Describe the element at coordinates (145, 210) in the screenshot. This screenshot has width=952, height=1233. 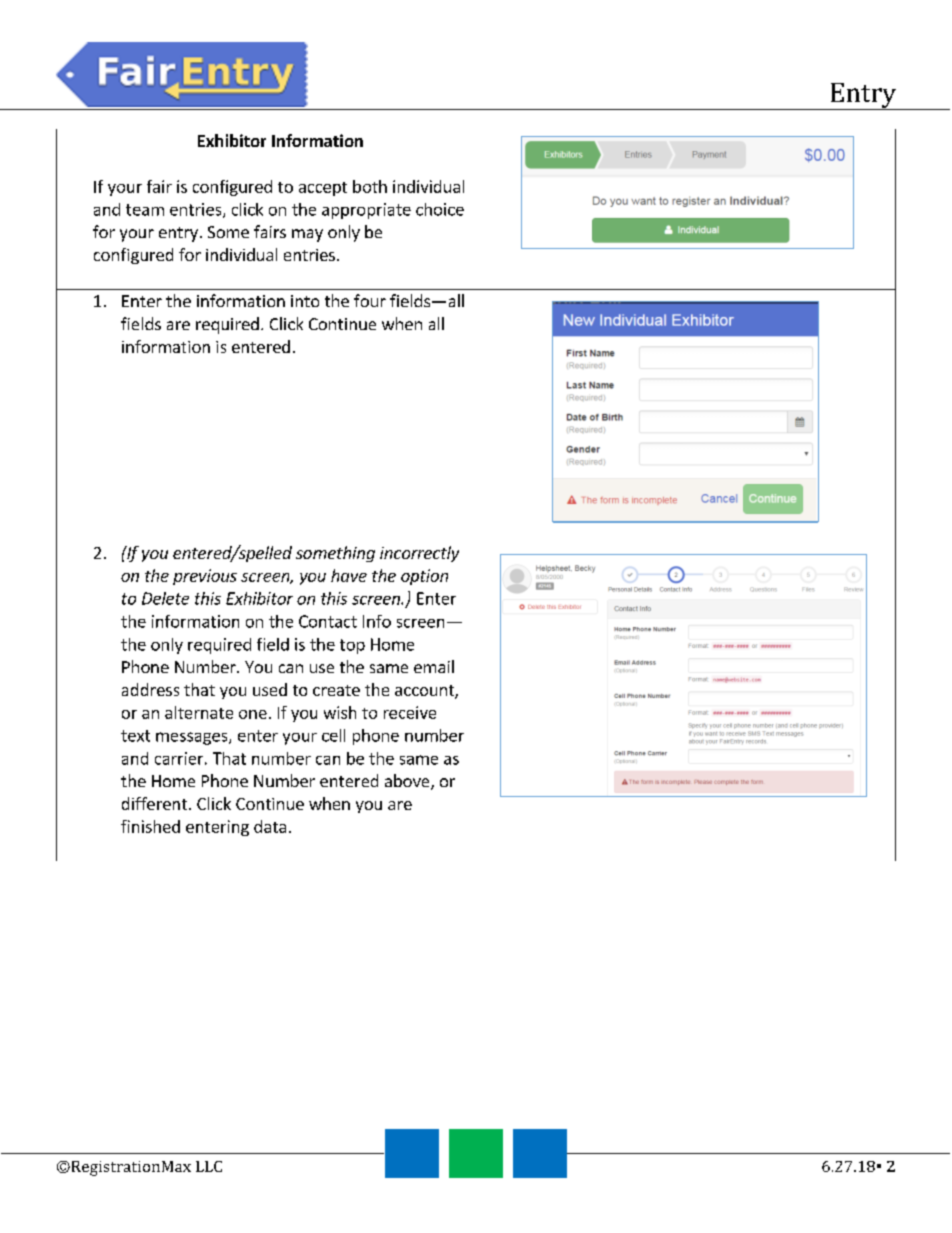
I see `team` at that location.
